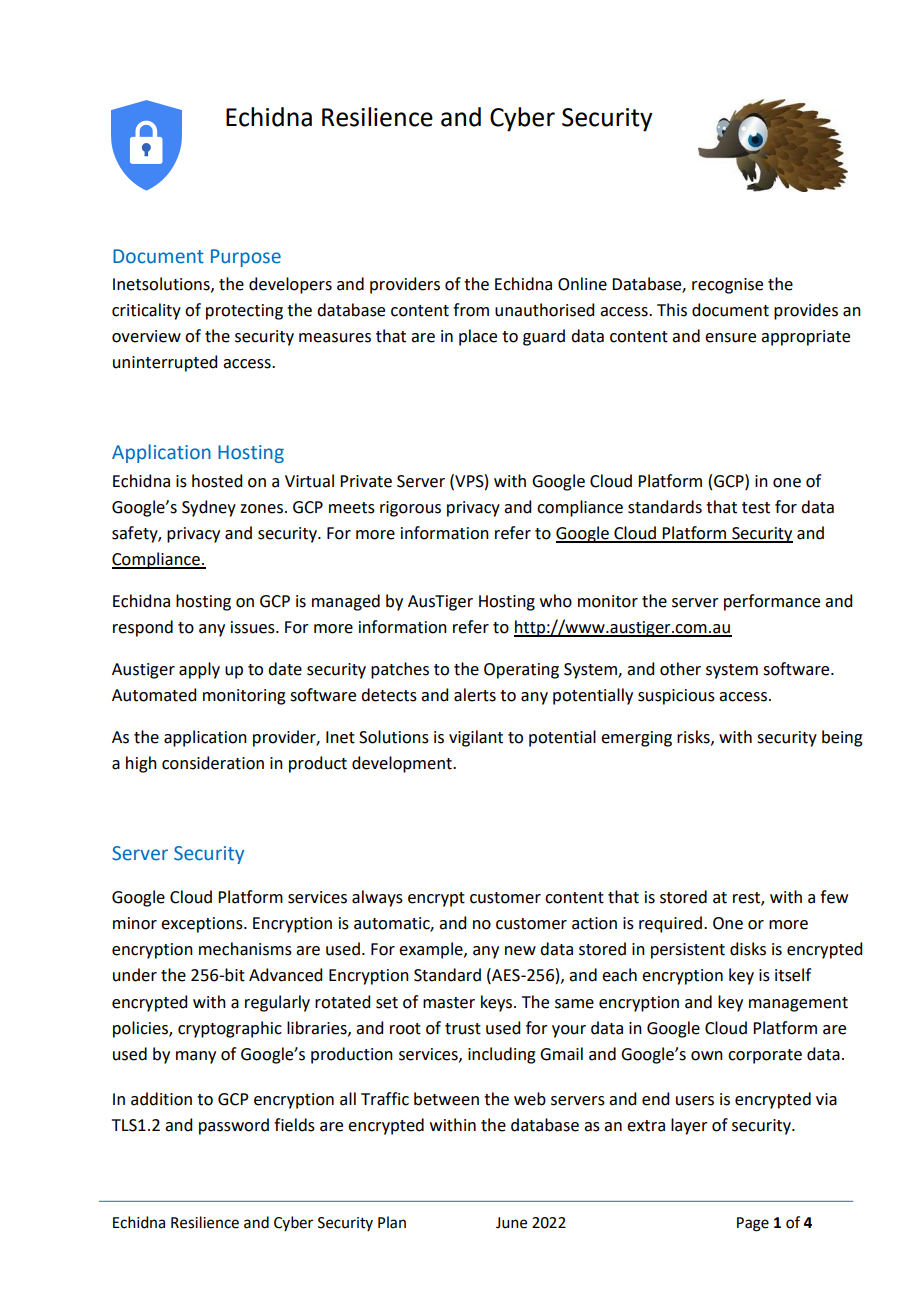 The height and width of the screenshot is (1308, 924). What do you see at coordinates (556, 601) in the screenshot?
I see `who` at bounding box center [556, 601].
